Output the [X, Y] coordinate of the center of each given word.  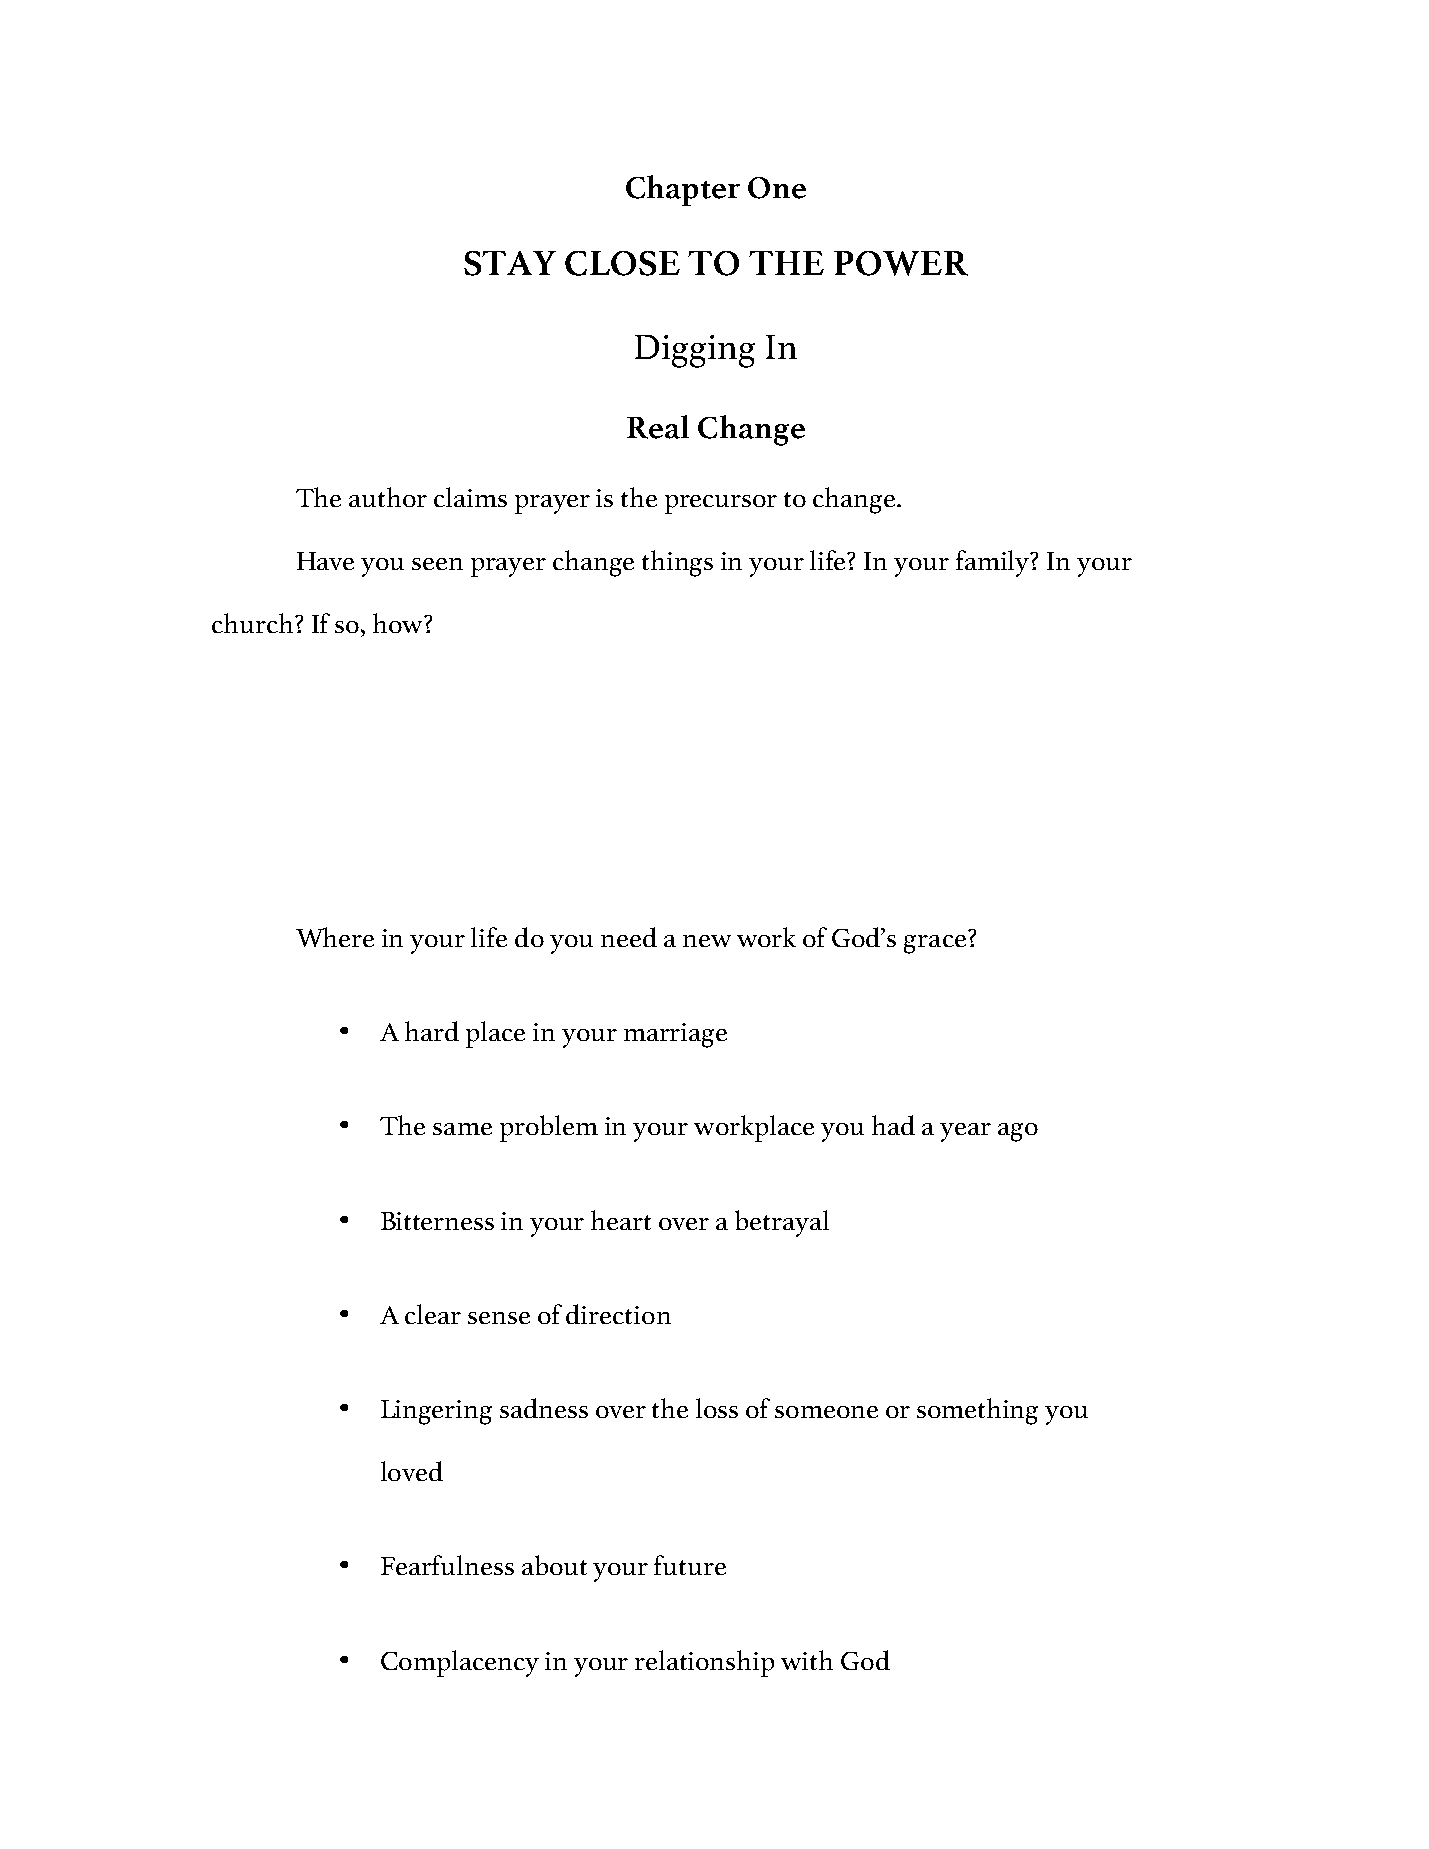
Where [335, 937]
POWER [901, 263]
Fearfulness [447, 1565]
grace [935, 944]
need [629, 937]
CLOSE [622, 263]
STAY [510, 263]
